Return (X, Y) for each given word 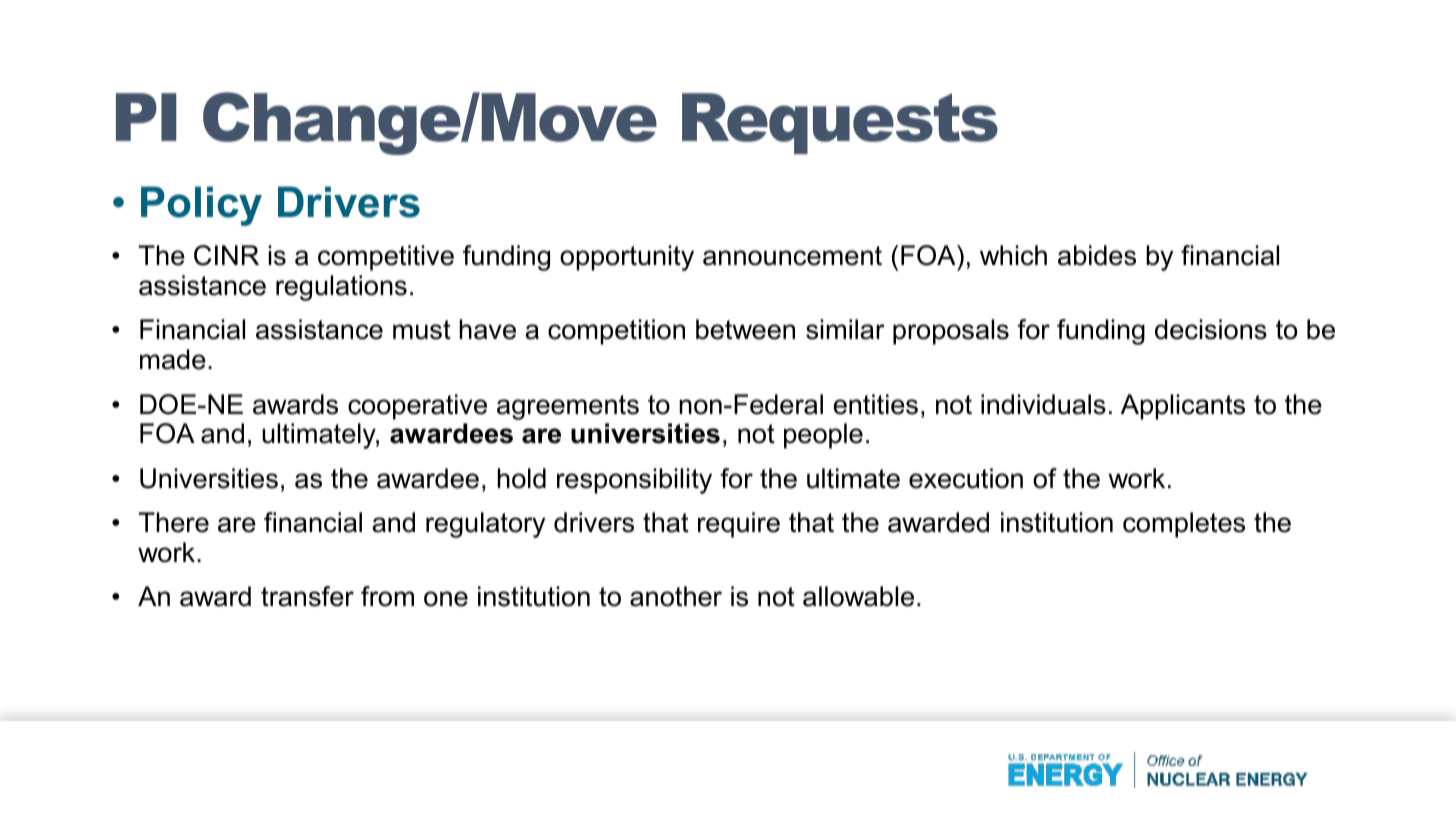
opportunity (627, 258)
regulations (341, 288)
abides (1097, 255)
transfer (307, 596)
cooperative (417, 407)
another (676, 596)
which (1013, 255)
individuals (1043, 404)
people (823, 436)
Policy (201, 206)
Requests (840, 123)
